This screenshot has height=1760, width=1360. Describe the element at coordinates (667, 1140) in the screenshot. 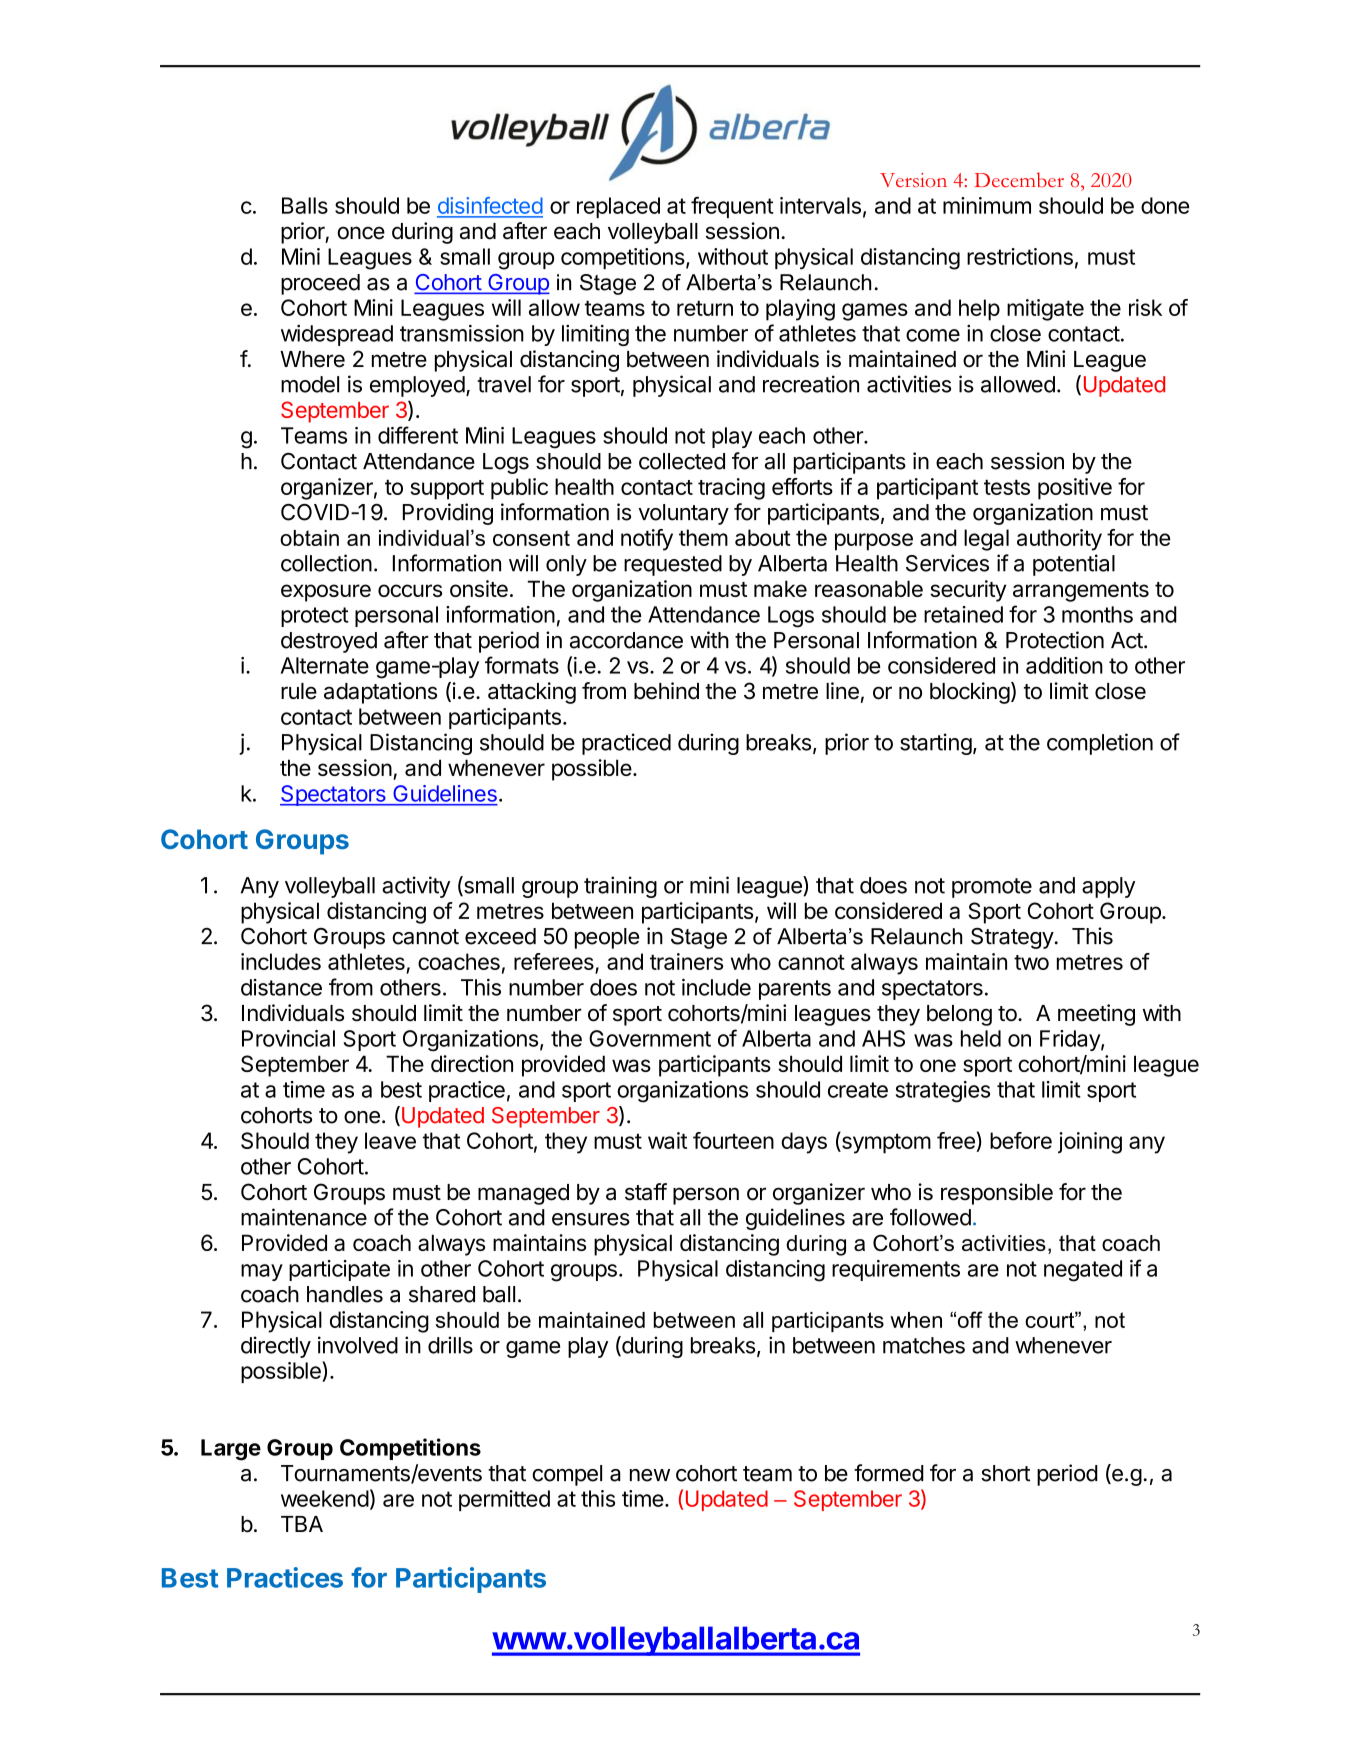

I see `wait` at that location.
